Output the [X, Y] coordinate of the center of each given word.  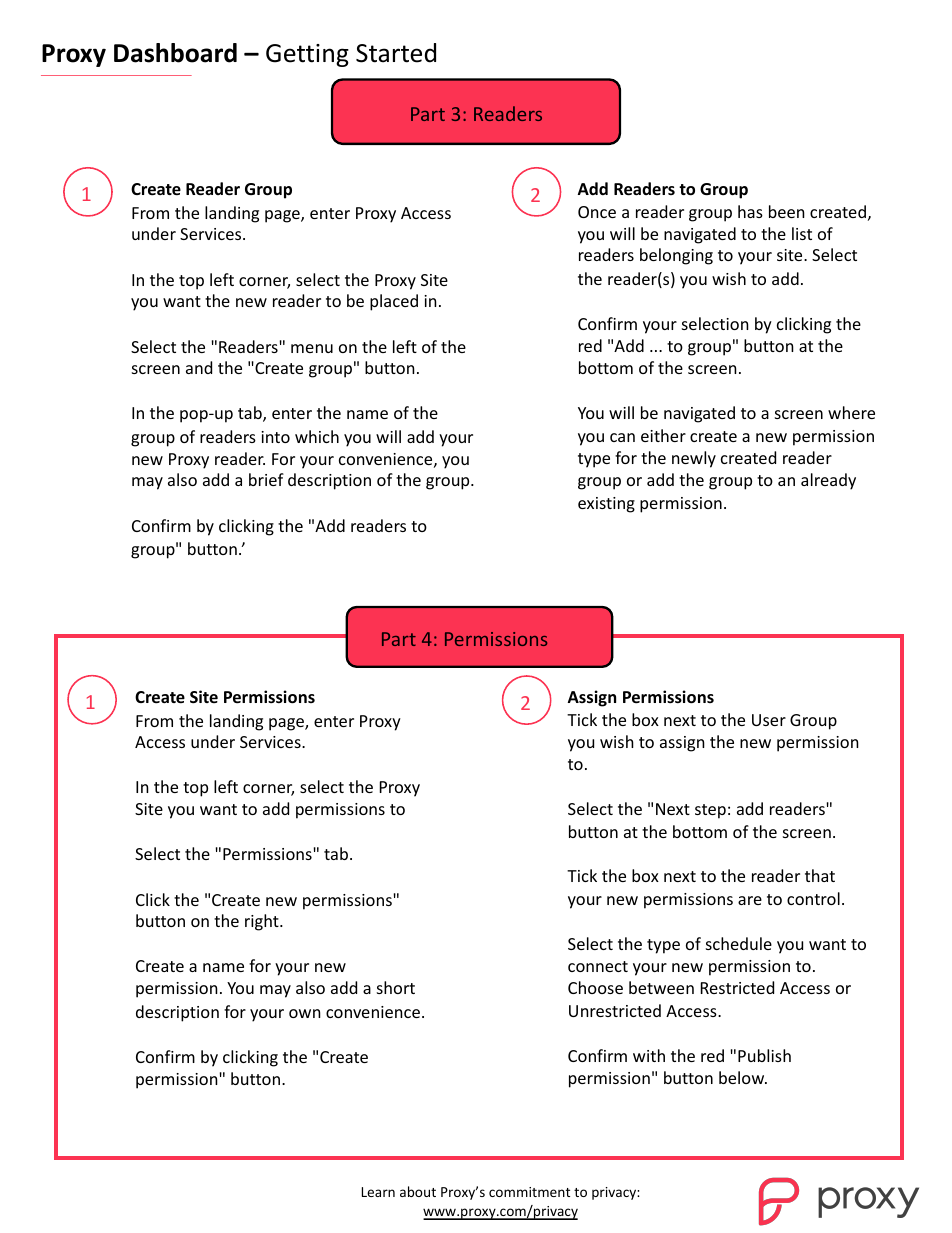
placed [394, 302]
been [787, 211]
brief [266, 479]
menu [312, 348]
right [263, 922]
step [710, 811]
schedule [739, 943]
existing [606, 505]
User [769, 720]
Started [396, 53]
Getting [307, 55]
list [802, 233]
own [305, 1013]
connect [598, 966]
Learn [378, 1192]
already [828, 481]
